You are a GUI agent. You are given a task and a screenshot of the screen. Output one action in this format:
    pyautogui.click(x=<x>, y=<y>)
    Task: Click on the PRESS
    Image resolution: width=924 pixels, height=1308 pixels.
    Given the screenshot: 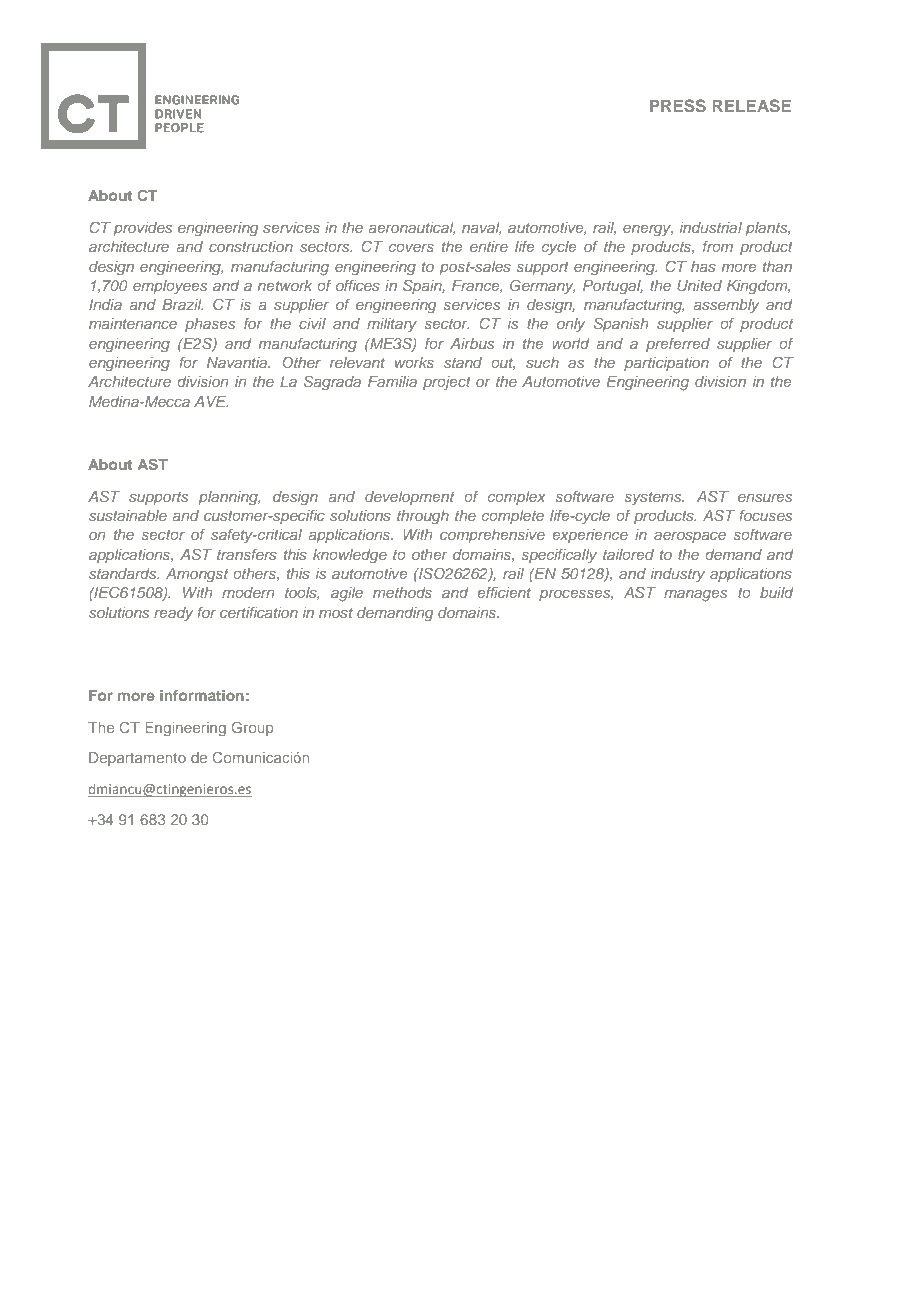 What is the action you would take?
    pyautogui.click(x=678, y=105)
